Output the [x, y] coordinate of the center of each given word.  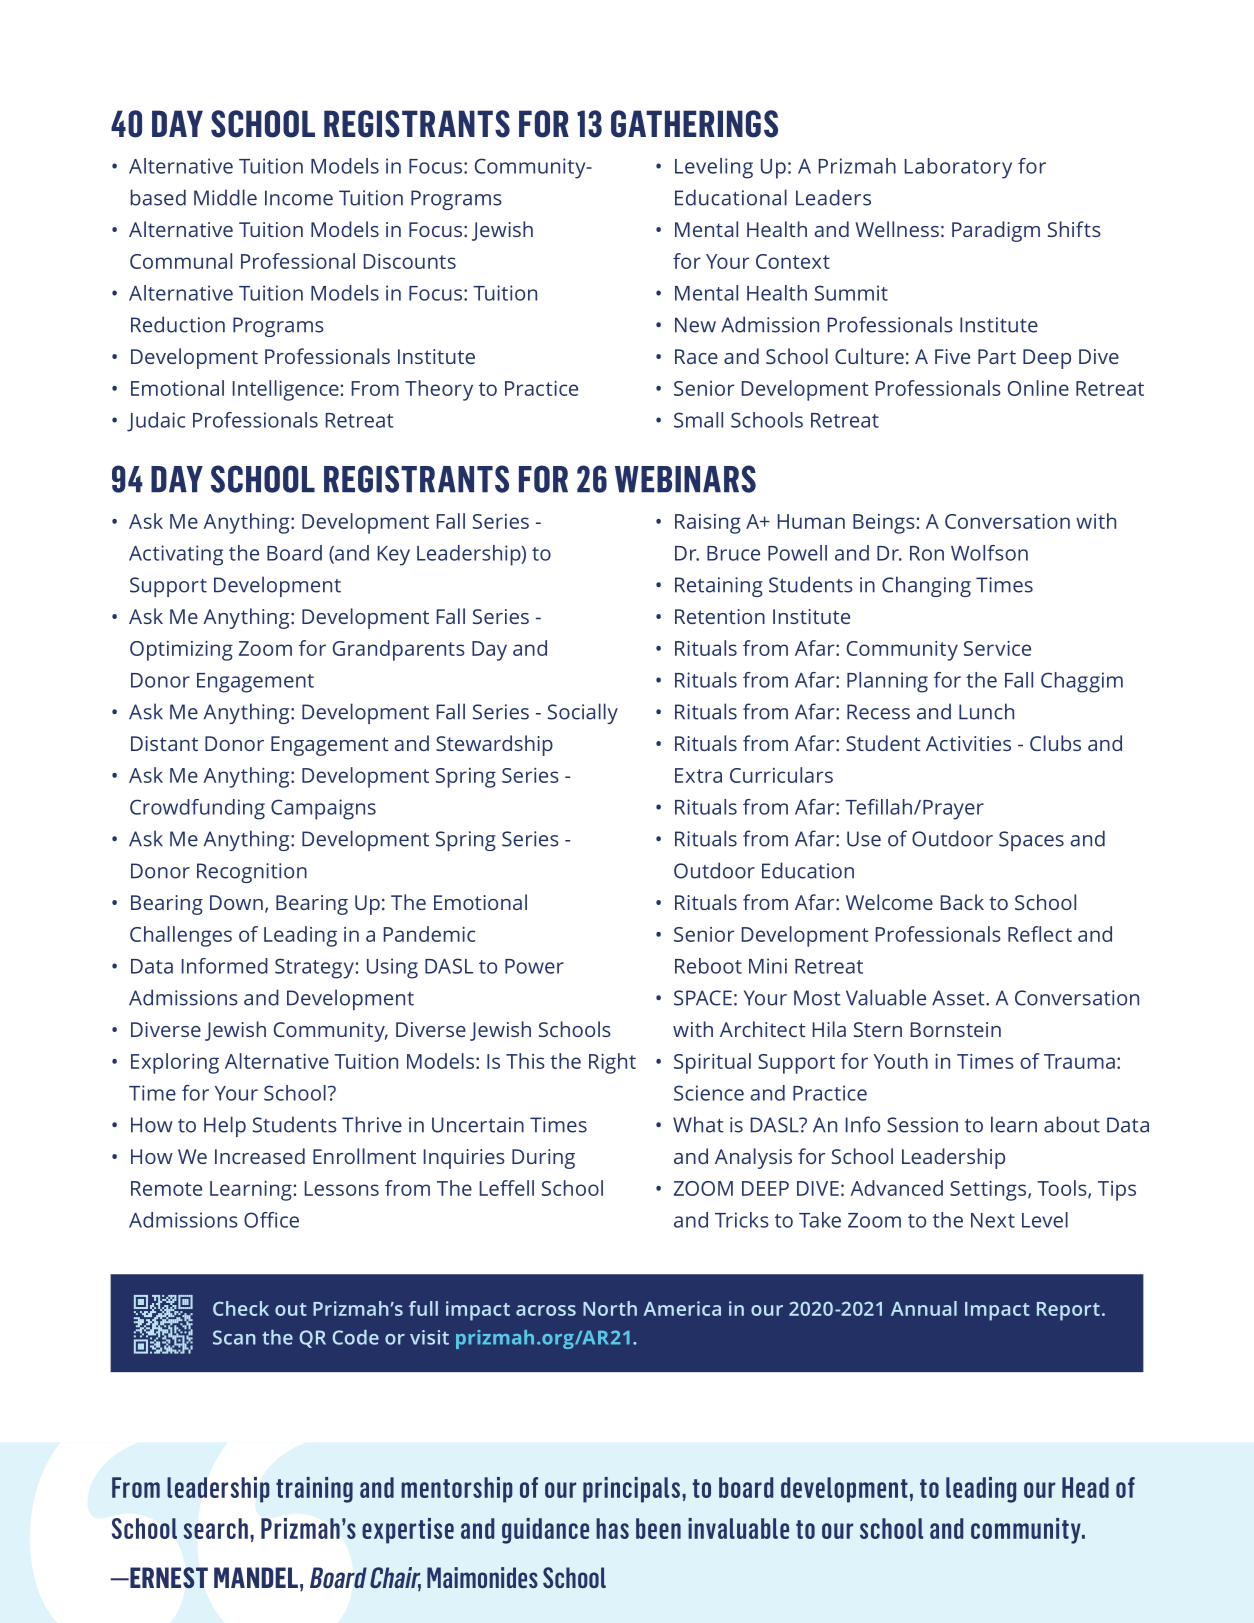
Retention [720, 616]
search [215, 1528]
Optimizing [181, 651]
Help [225, 1126]
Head [1085, 1487]
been [658, 1528]
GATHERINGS [694, 124]
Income [299, 198]
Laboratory [958, 168]
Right [612, 1063]
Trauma [1079, 1061]
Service [997, 648]
